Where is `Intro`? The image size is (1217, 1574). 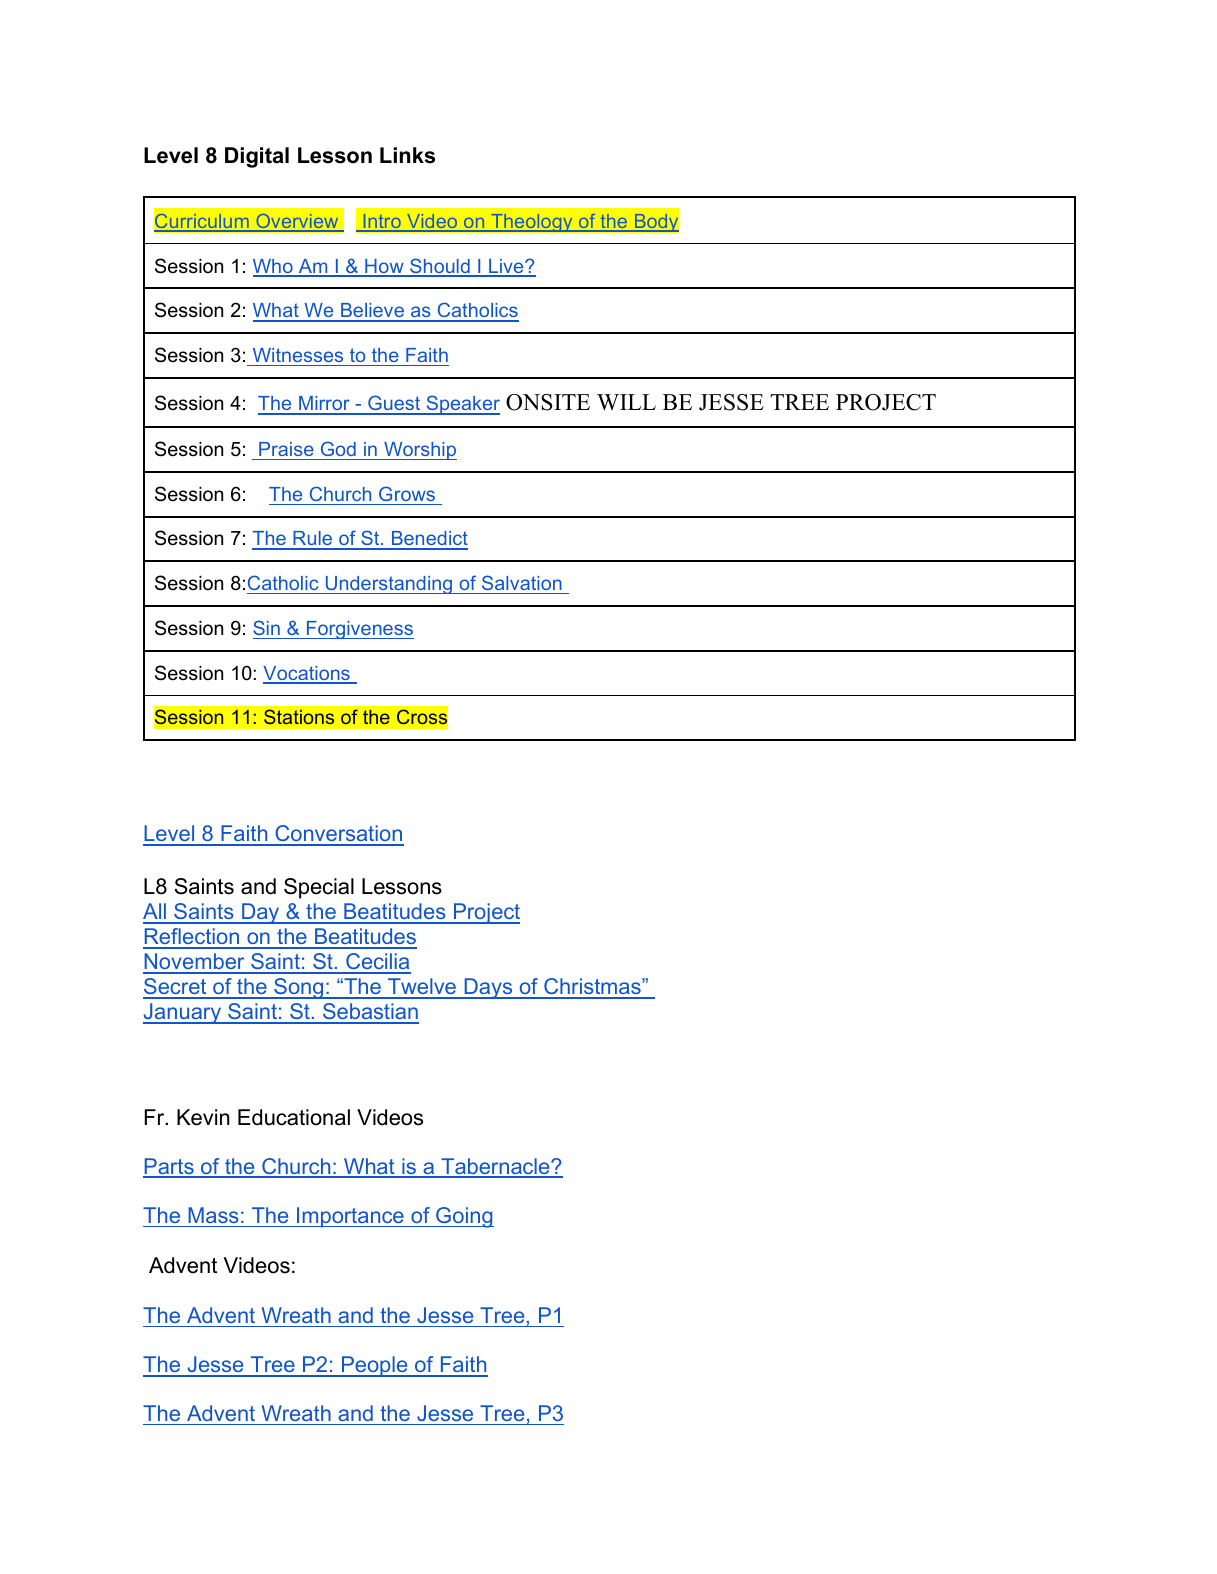 Intro is located at coordinates (382, 222).
